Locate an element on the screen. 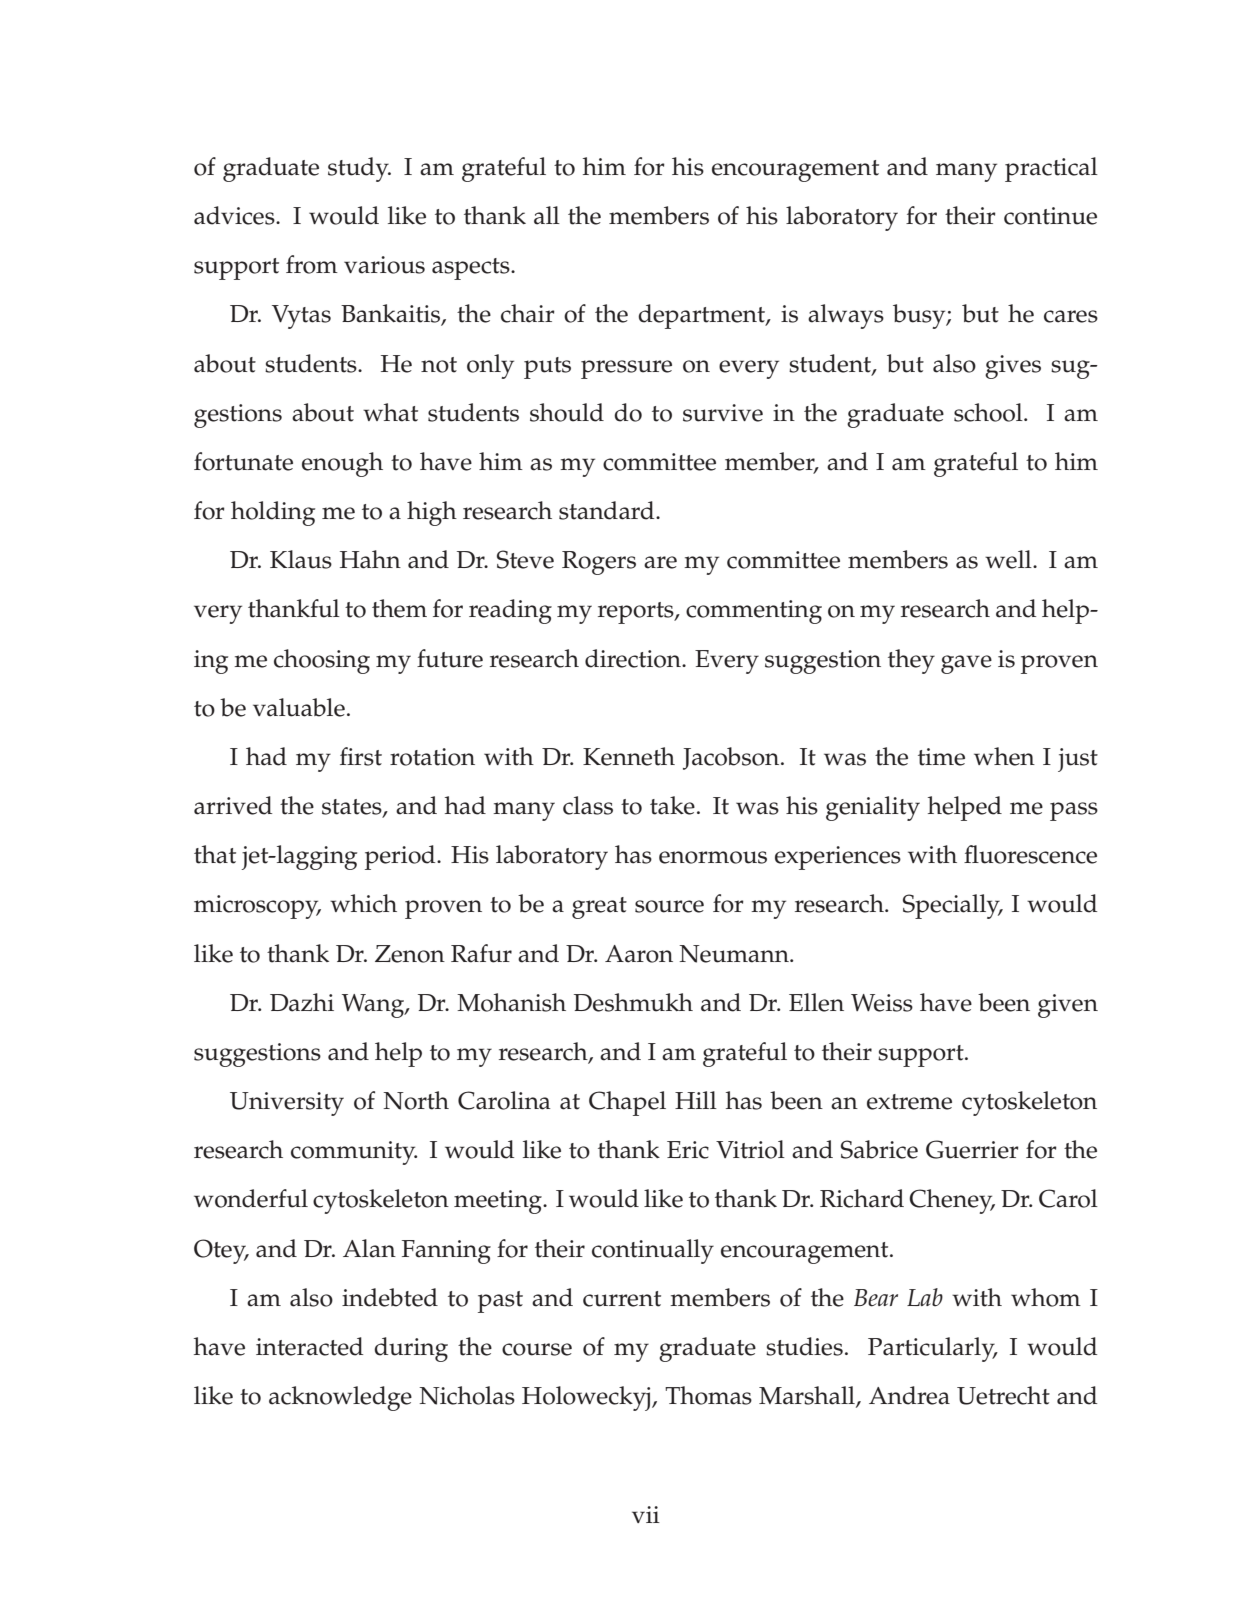 This screenshot has height=1624, width=1255. Specially is located at coordinates (952, 906).
